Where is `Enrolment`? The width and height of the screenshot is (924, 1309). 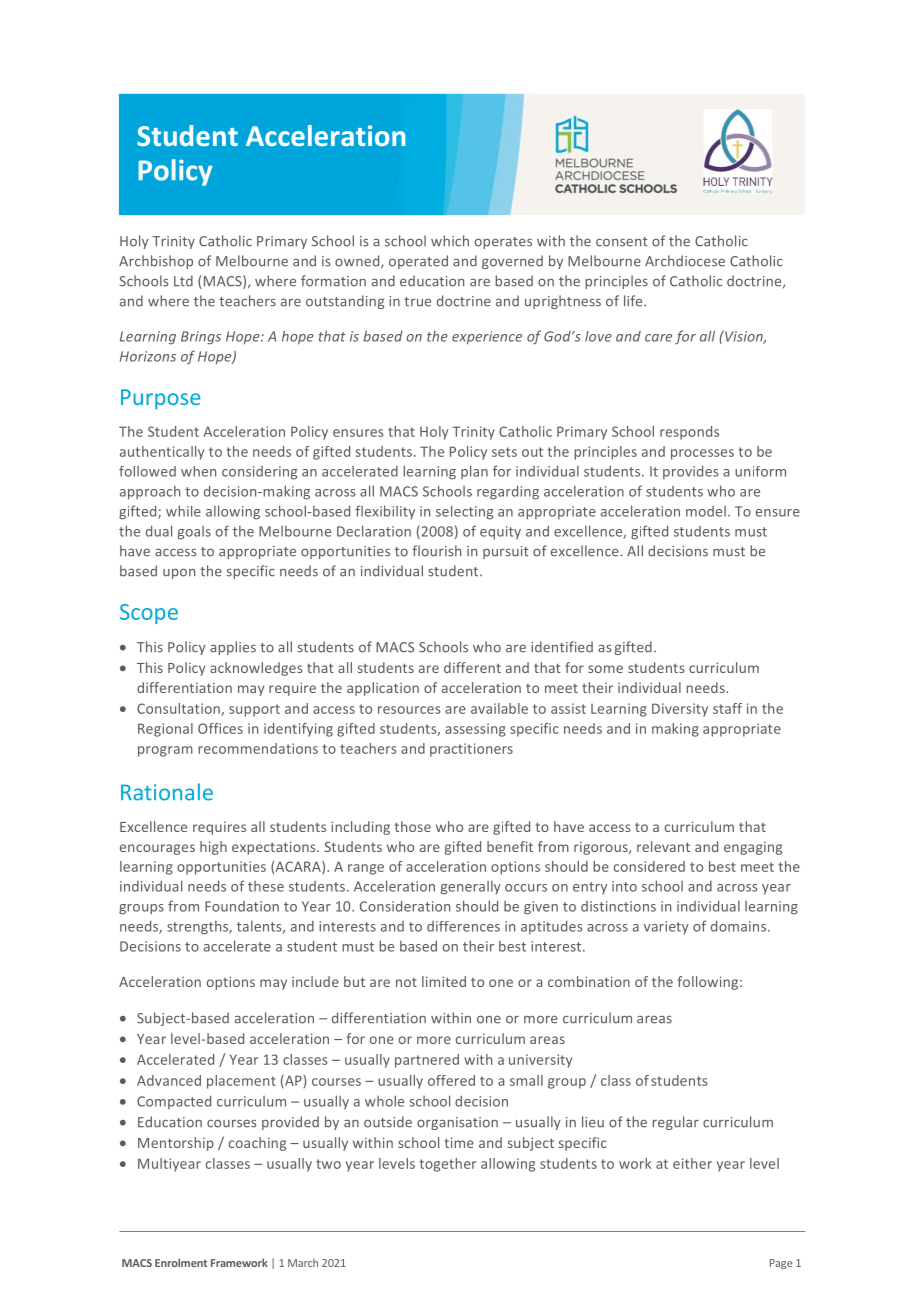 Enrolment is located at coordinates (181, 1262).
